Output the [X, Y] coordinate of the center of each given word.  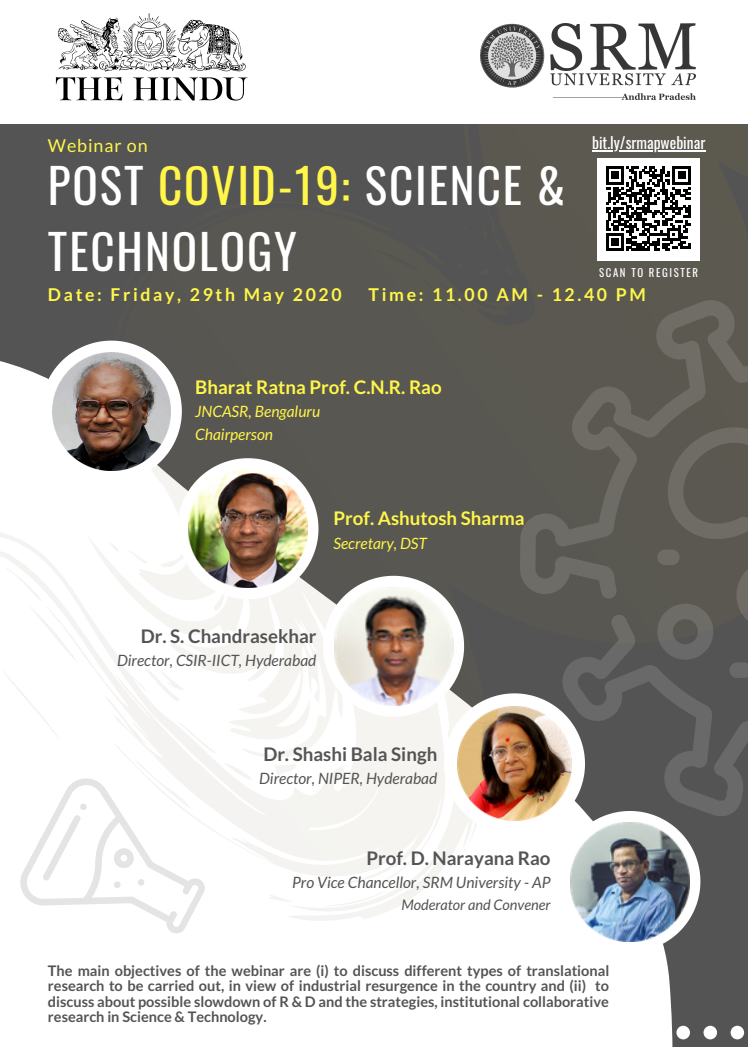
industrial [329, 985]
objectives [148, 973]
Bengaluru [287, 413]
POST [96, 186]
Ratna [281, 387]
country [511, 987]
